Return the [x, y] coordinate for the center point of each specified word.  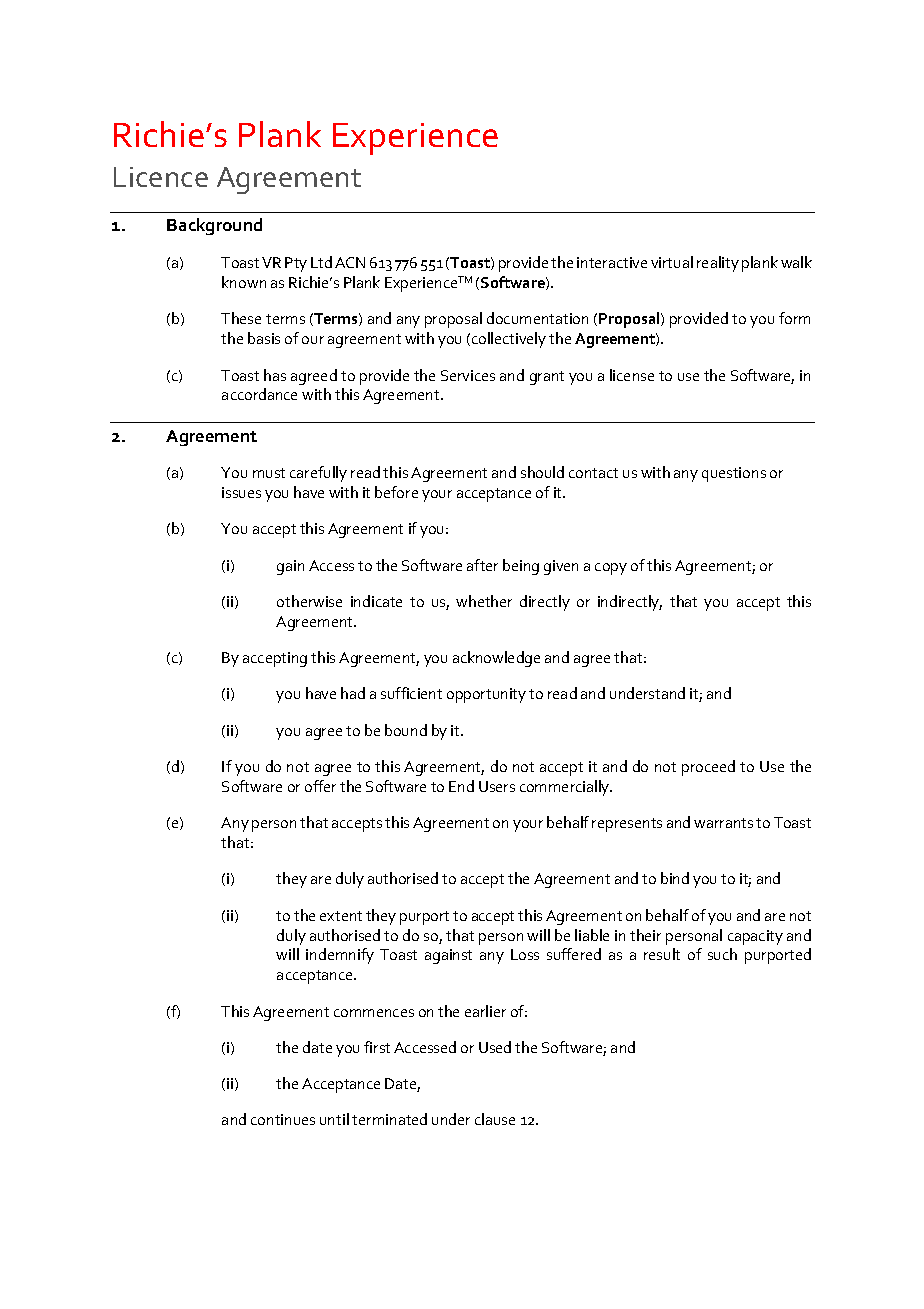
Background [214, 226]
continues [283, 1119]
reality [718, 264]
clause [495, 1119]
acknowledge [496, 659]
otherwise [309, 601]
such [722, 954]
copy [611, 569]
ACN [350, 262]
